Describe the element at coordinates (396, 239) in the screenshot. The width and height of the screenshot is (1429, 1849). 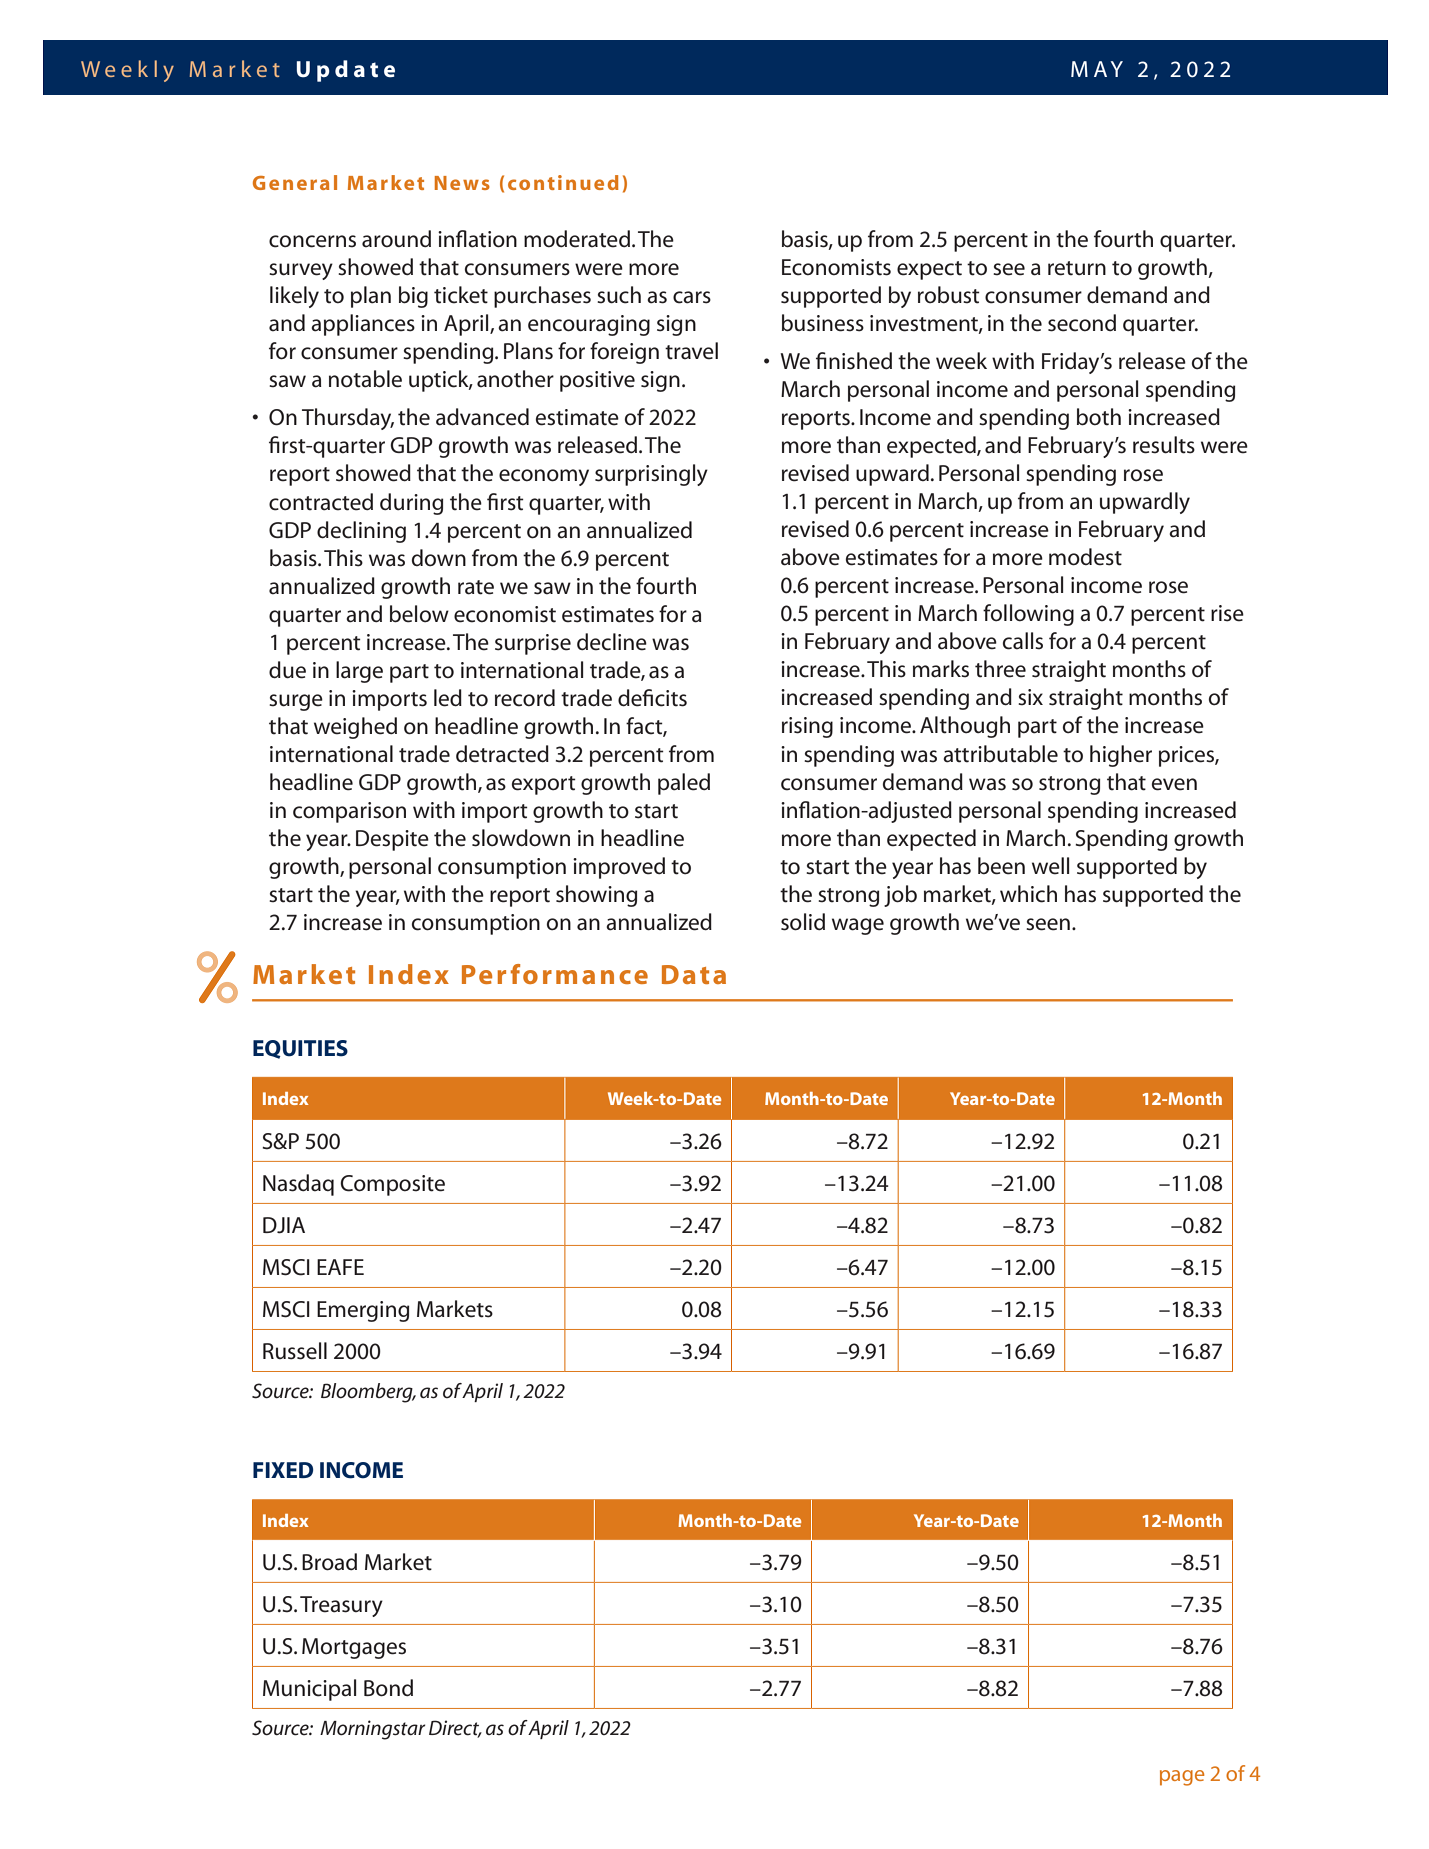
I see `around` at that location.
